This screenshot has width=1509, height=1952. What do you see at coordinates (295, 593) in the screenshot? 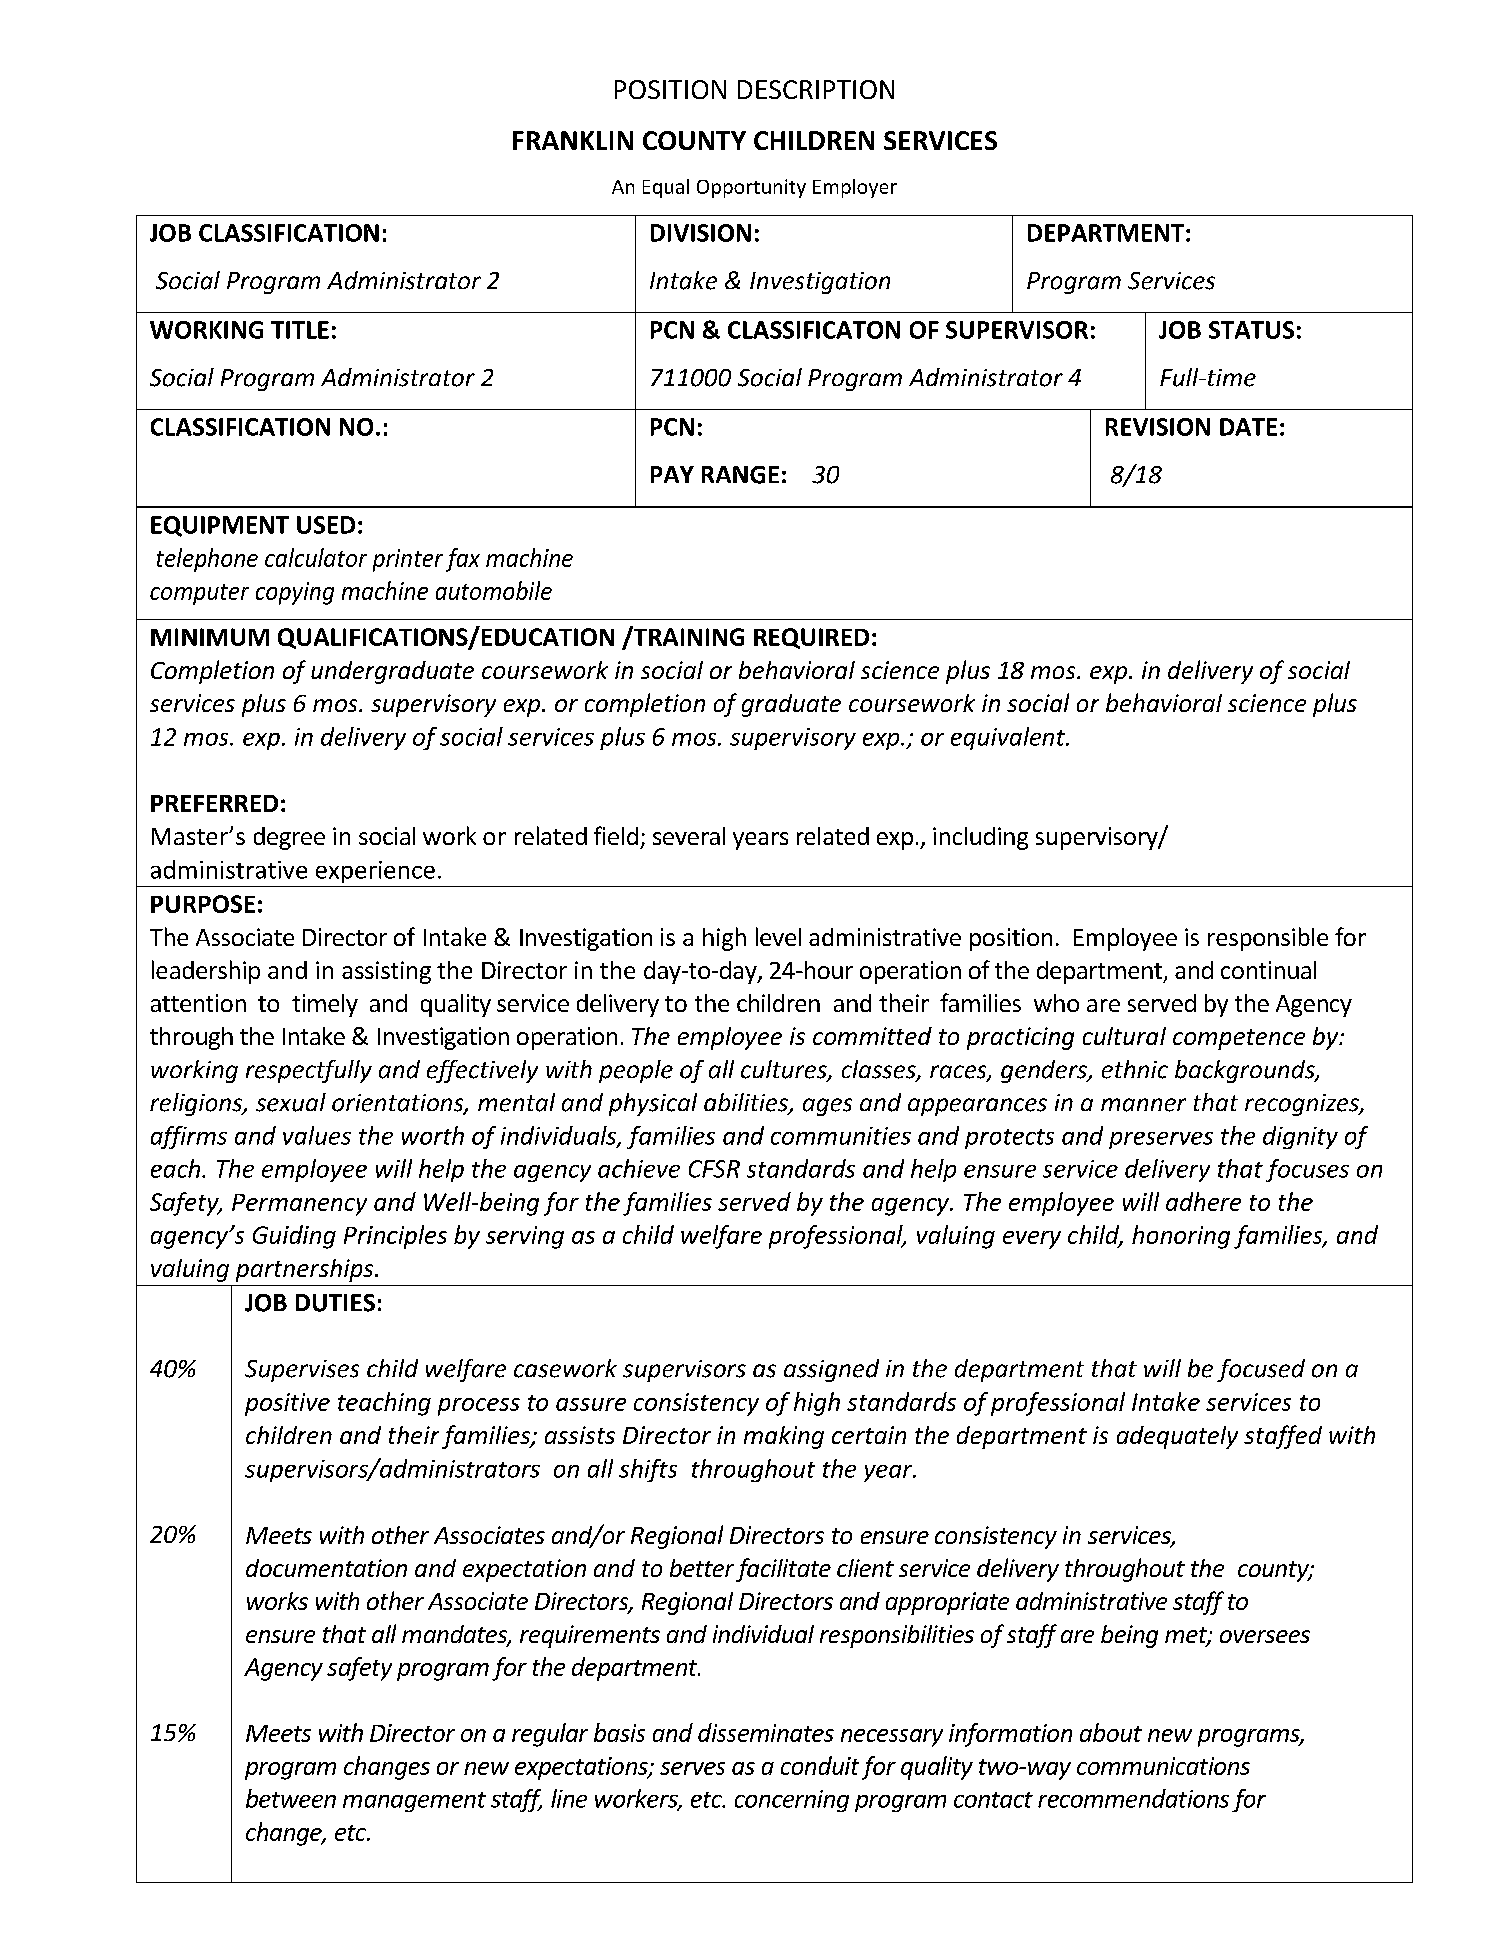
I see `copying` at bounding box center [295, 593].
